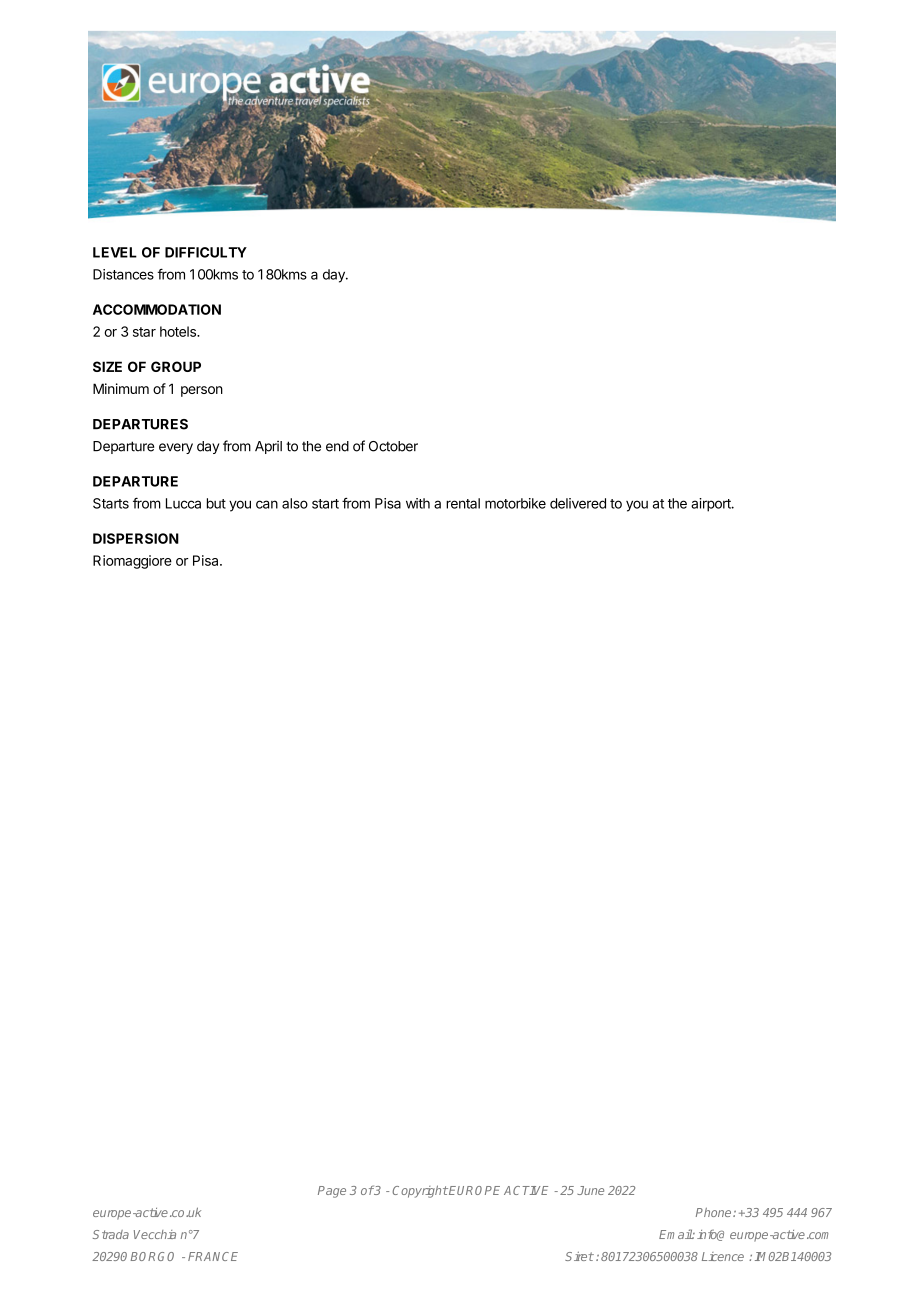 This screenshot has height=1308, width=924. What do you see at coordinates (213, 1256) in the screenshot?
I see `FRANCE` at bounding box center [213, 1256].
